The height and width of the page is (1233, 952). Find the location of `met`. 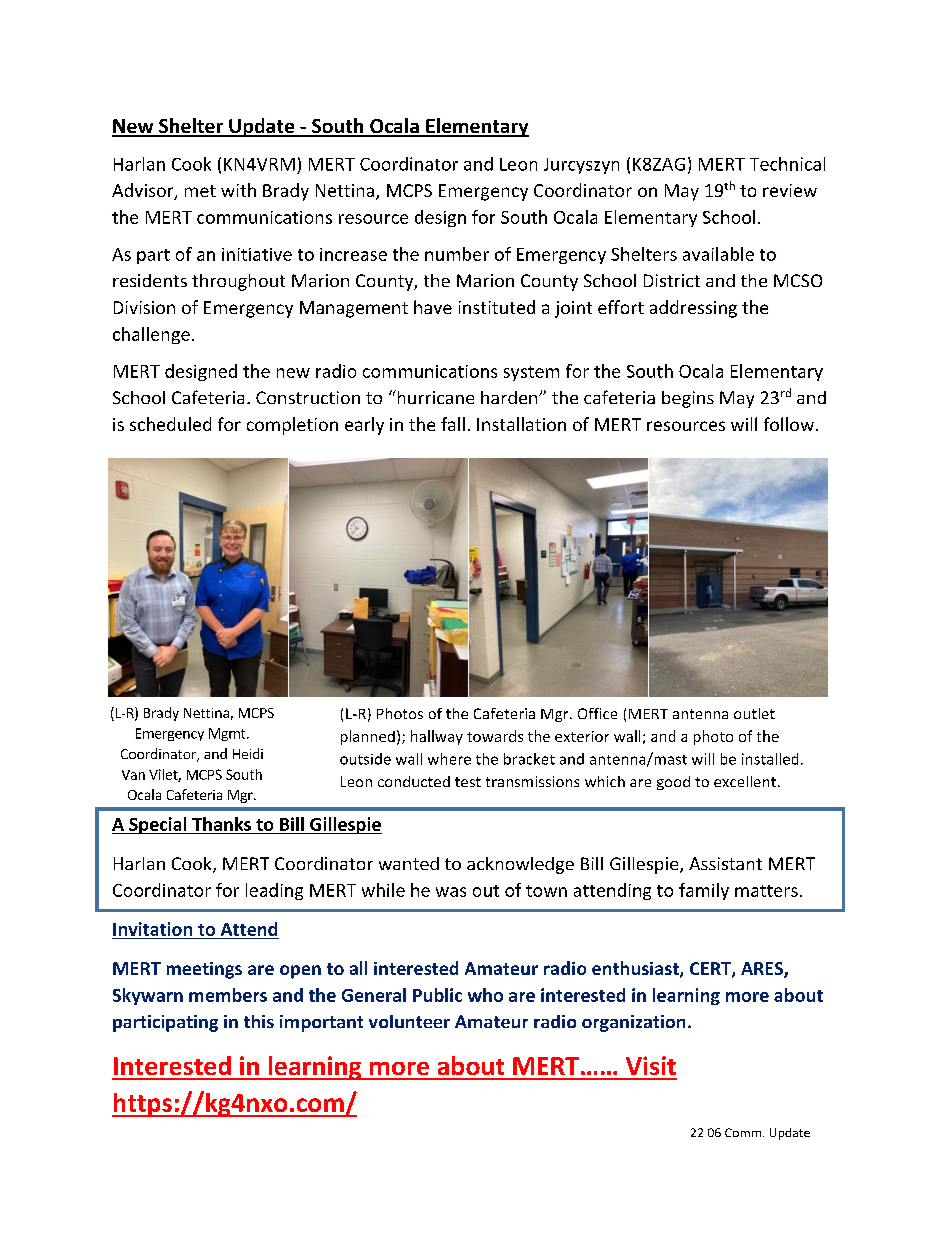

met is located at coordinates (200, 191).
